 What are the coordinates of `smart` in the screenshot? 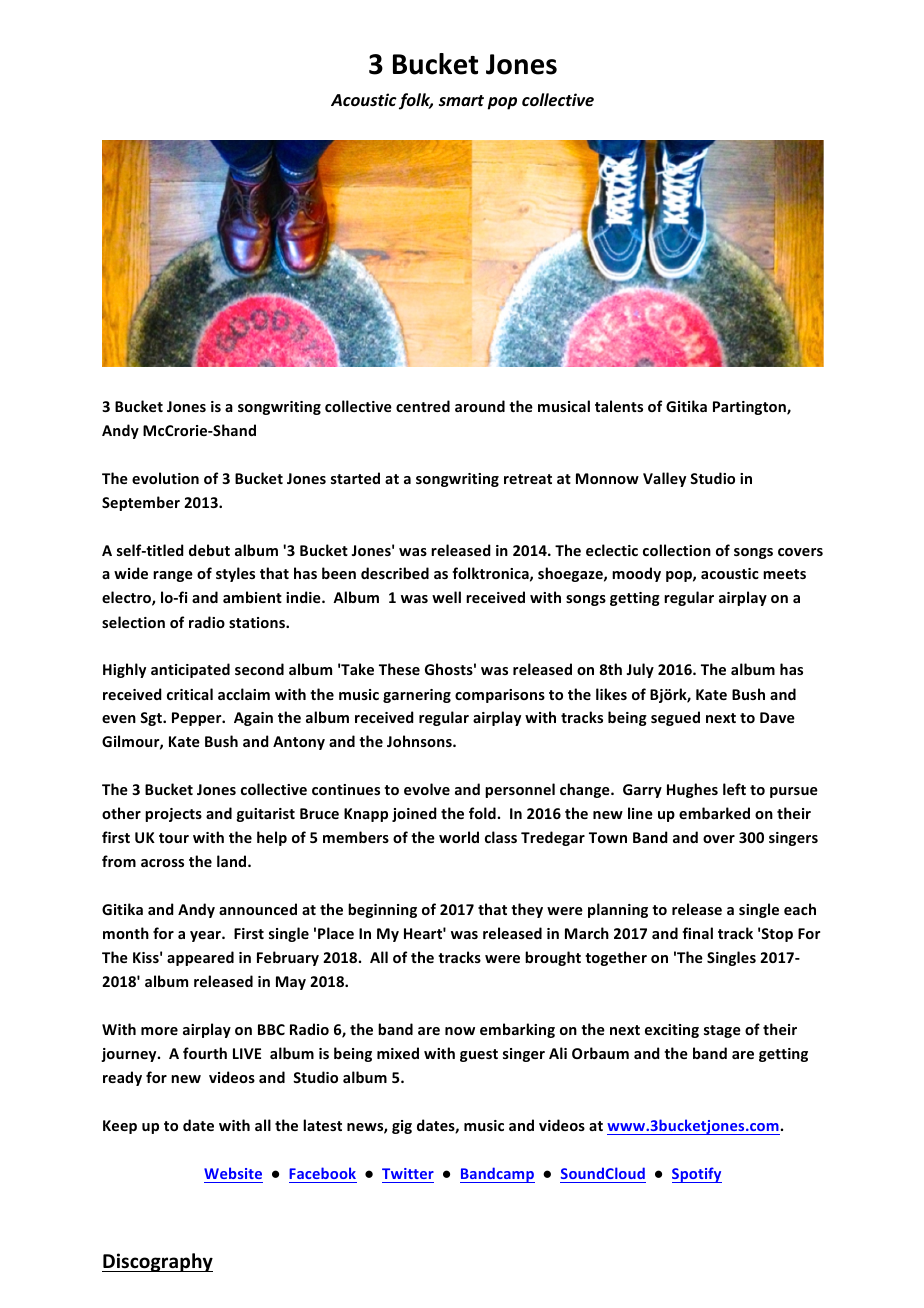 It's located at (461, 100).
